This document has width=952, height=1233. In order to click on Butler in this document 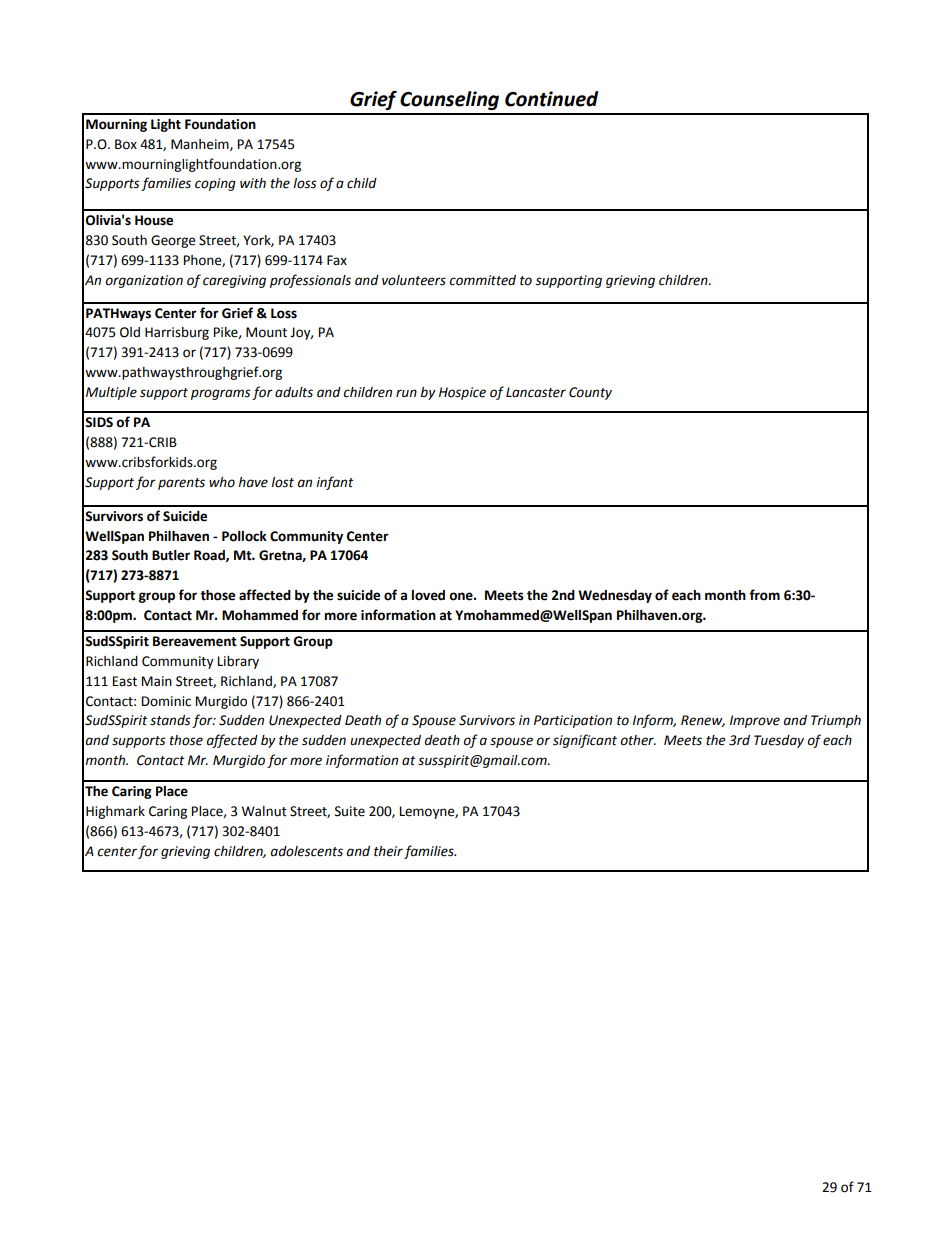, I will do `click(171, 555)`.
